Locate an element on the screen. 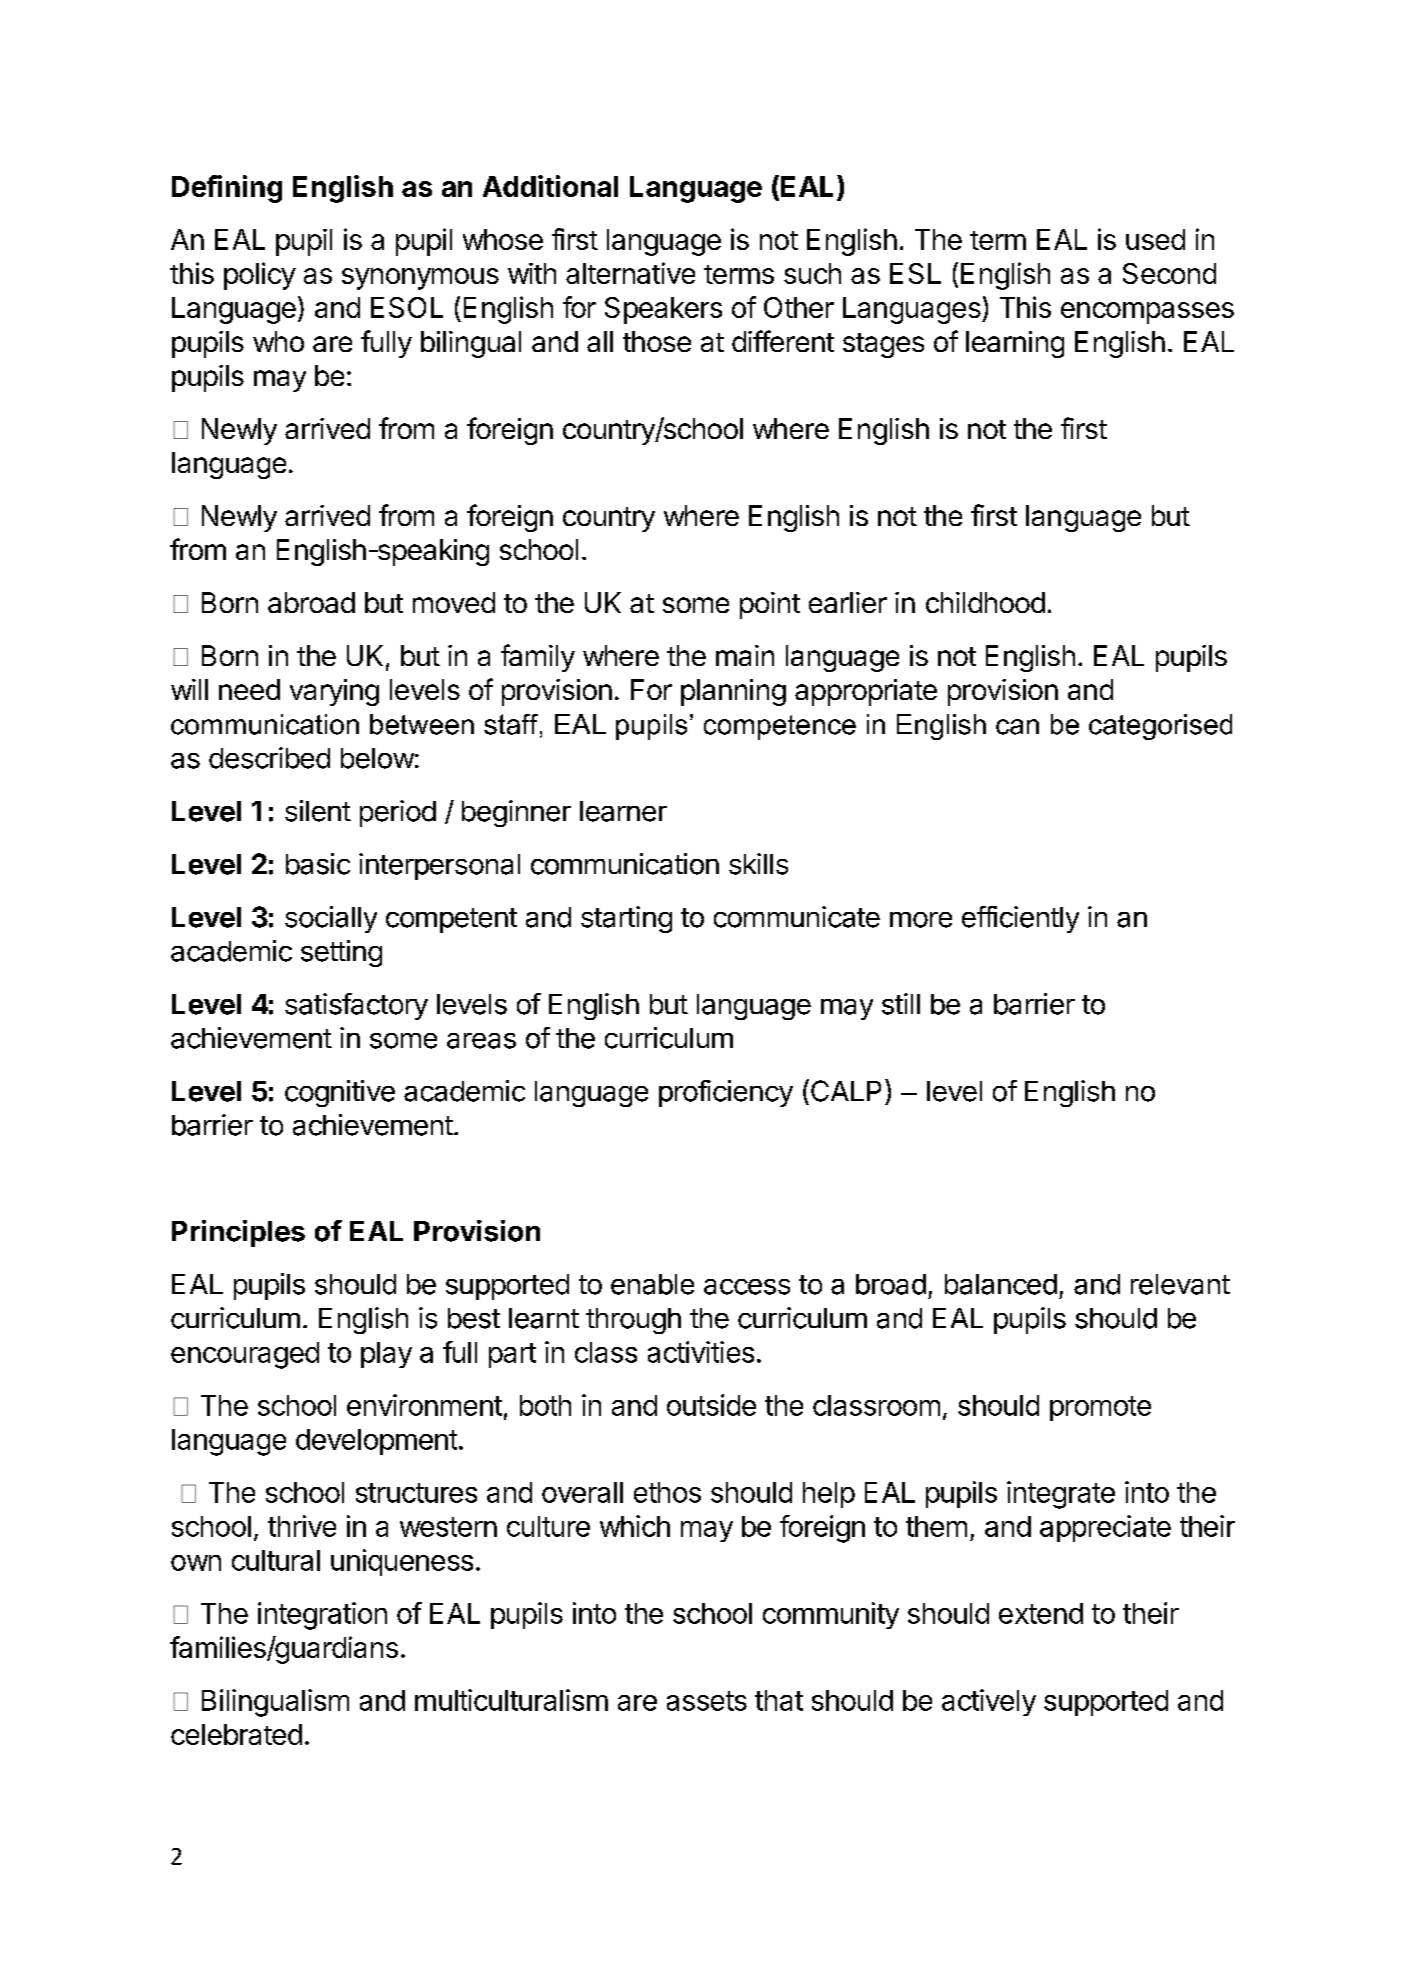 The width and height of the screenshot is (1406, 1988). alternative is located at coordinates (630, 273).
